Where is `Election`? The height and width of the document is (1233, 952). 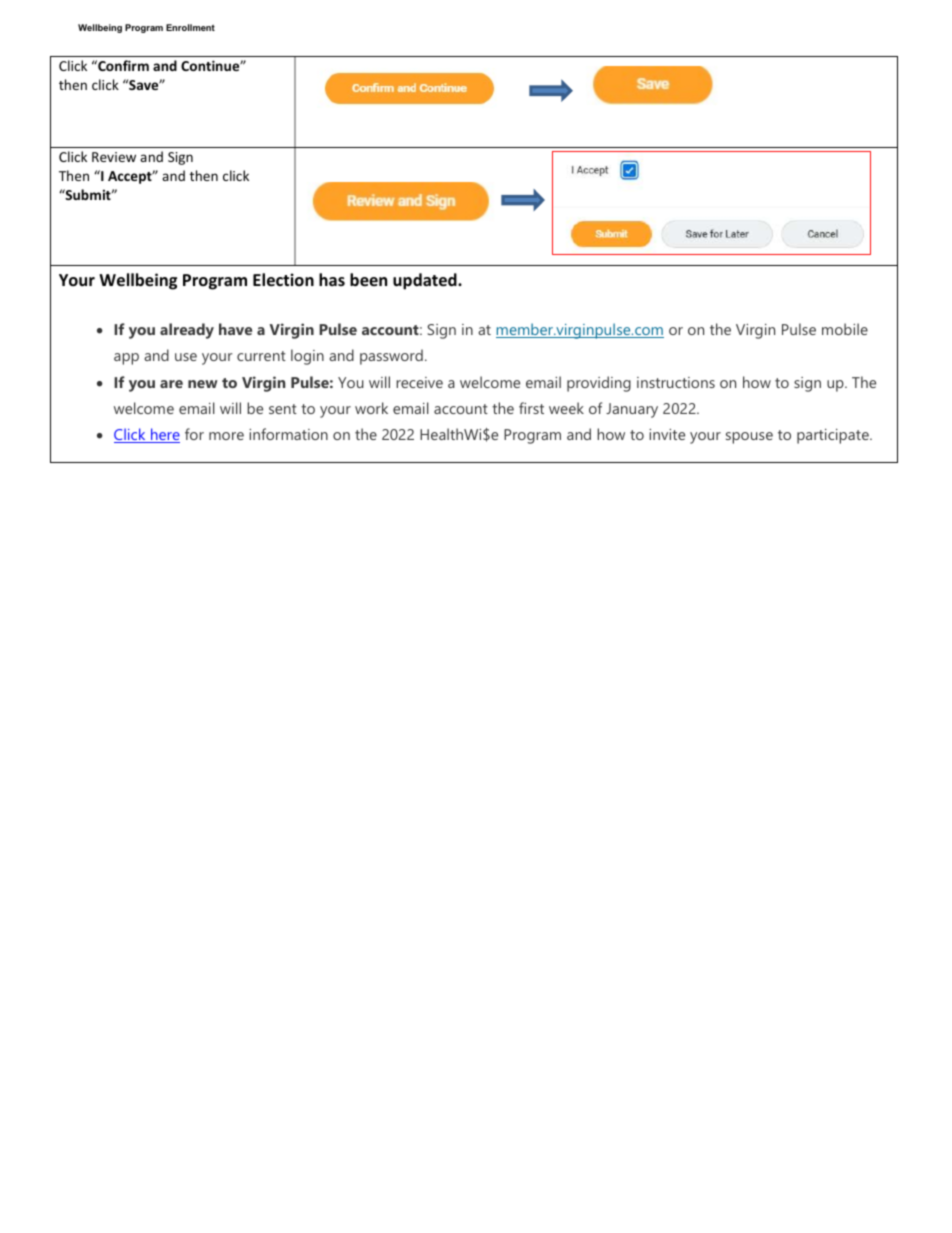
Election is located at coordinates (283, 280).
